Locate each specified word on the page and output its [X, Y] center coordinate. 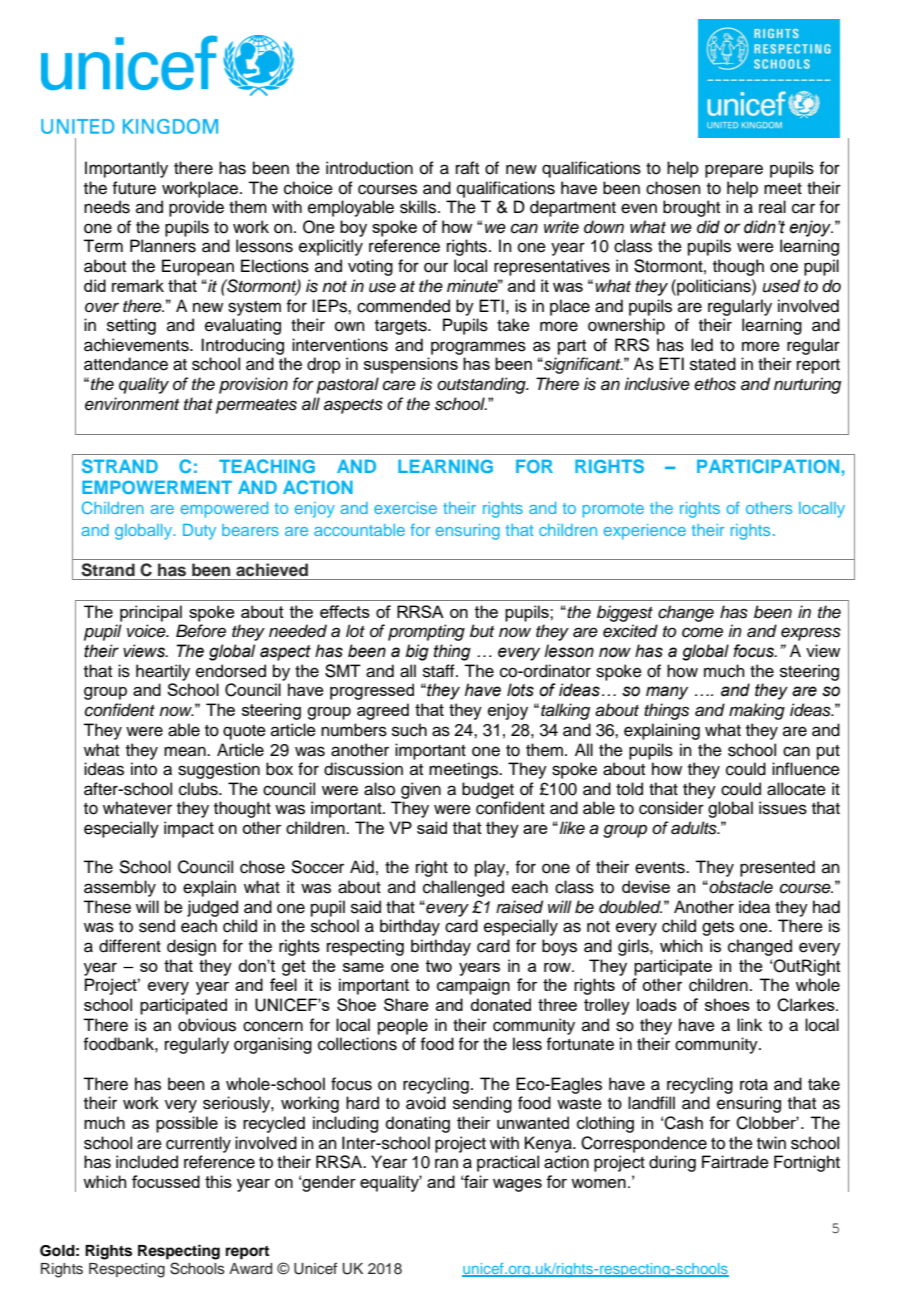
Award [250, 1268]
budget [488, 790]
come [702, 632]
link [749, 1024]
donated [500, 1004]
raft [467, 167]
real [772, 207]
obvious [207, 1025]
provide [196, 208]
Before [201, 631]
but [482, 631]
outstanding [482, 385]
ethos [715, 384]
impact [189, 829]
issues [783, 808]
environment [132, 404]
